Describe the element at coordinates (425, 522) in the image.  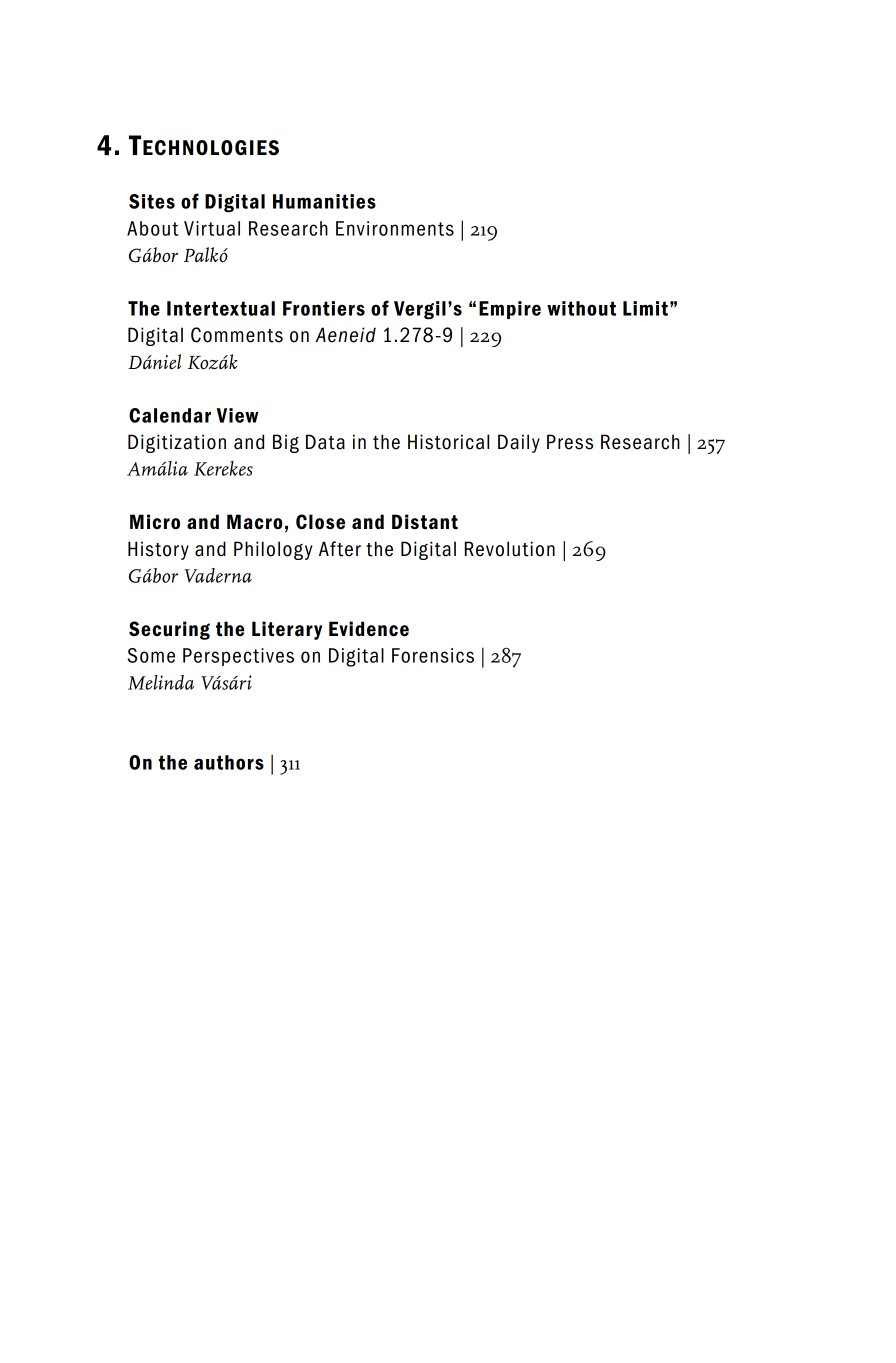
I see `Distant` at that location.
